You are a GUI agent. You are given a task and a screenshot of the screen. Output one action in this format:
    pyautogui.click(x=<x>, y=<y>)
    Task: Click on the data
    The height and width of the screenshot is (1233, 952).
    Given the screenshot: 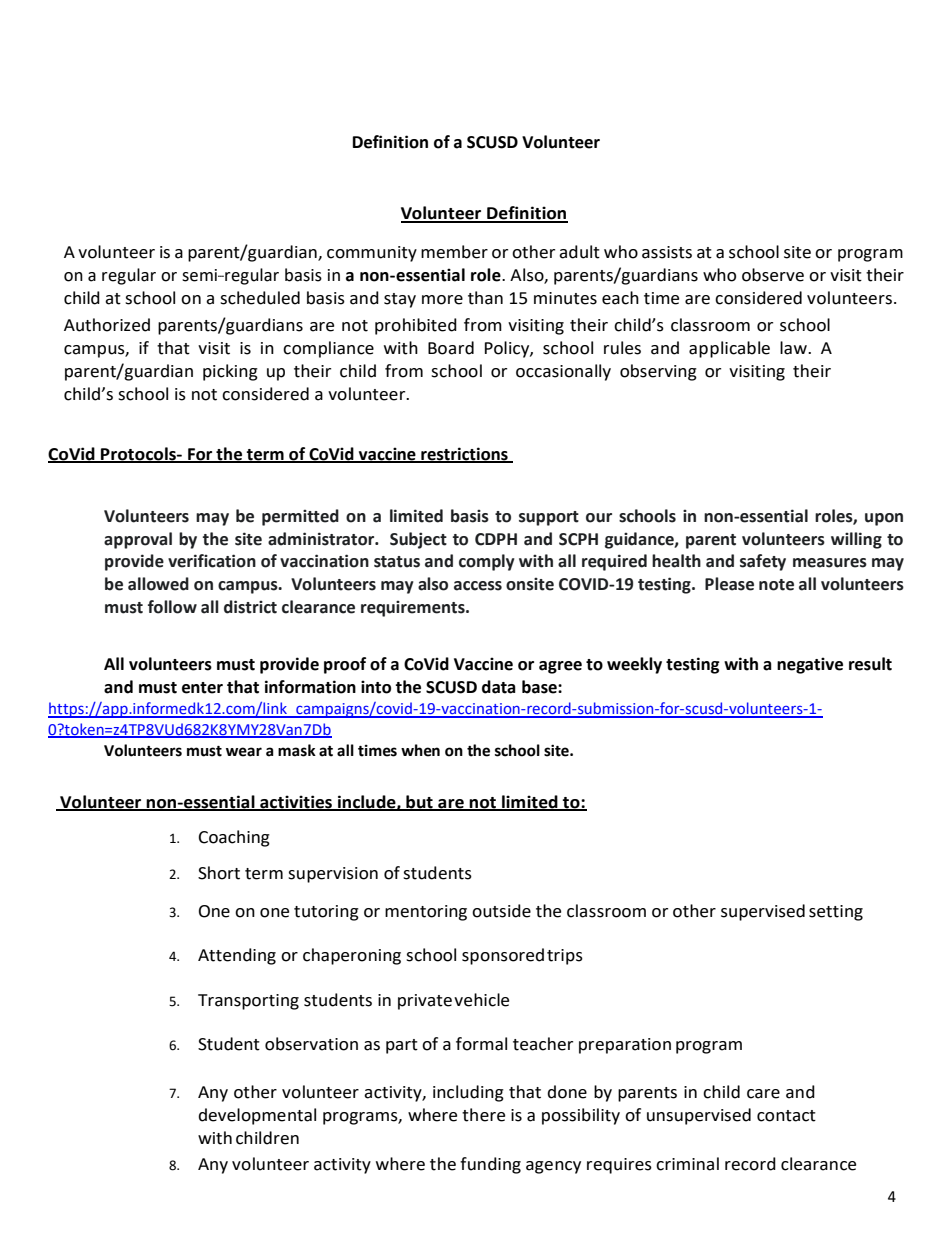 What is the action you would take?
    pyautogui.click(x=499, y=687)
